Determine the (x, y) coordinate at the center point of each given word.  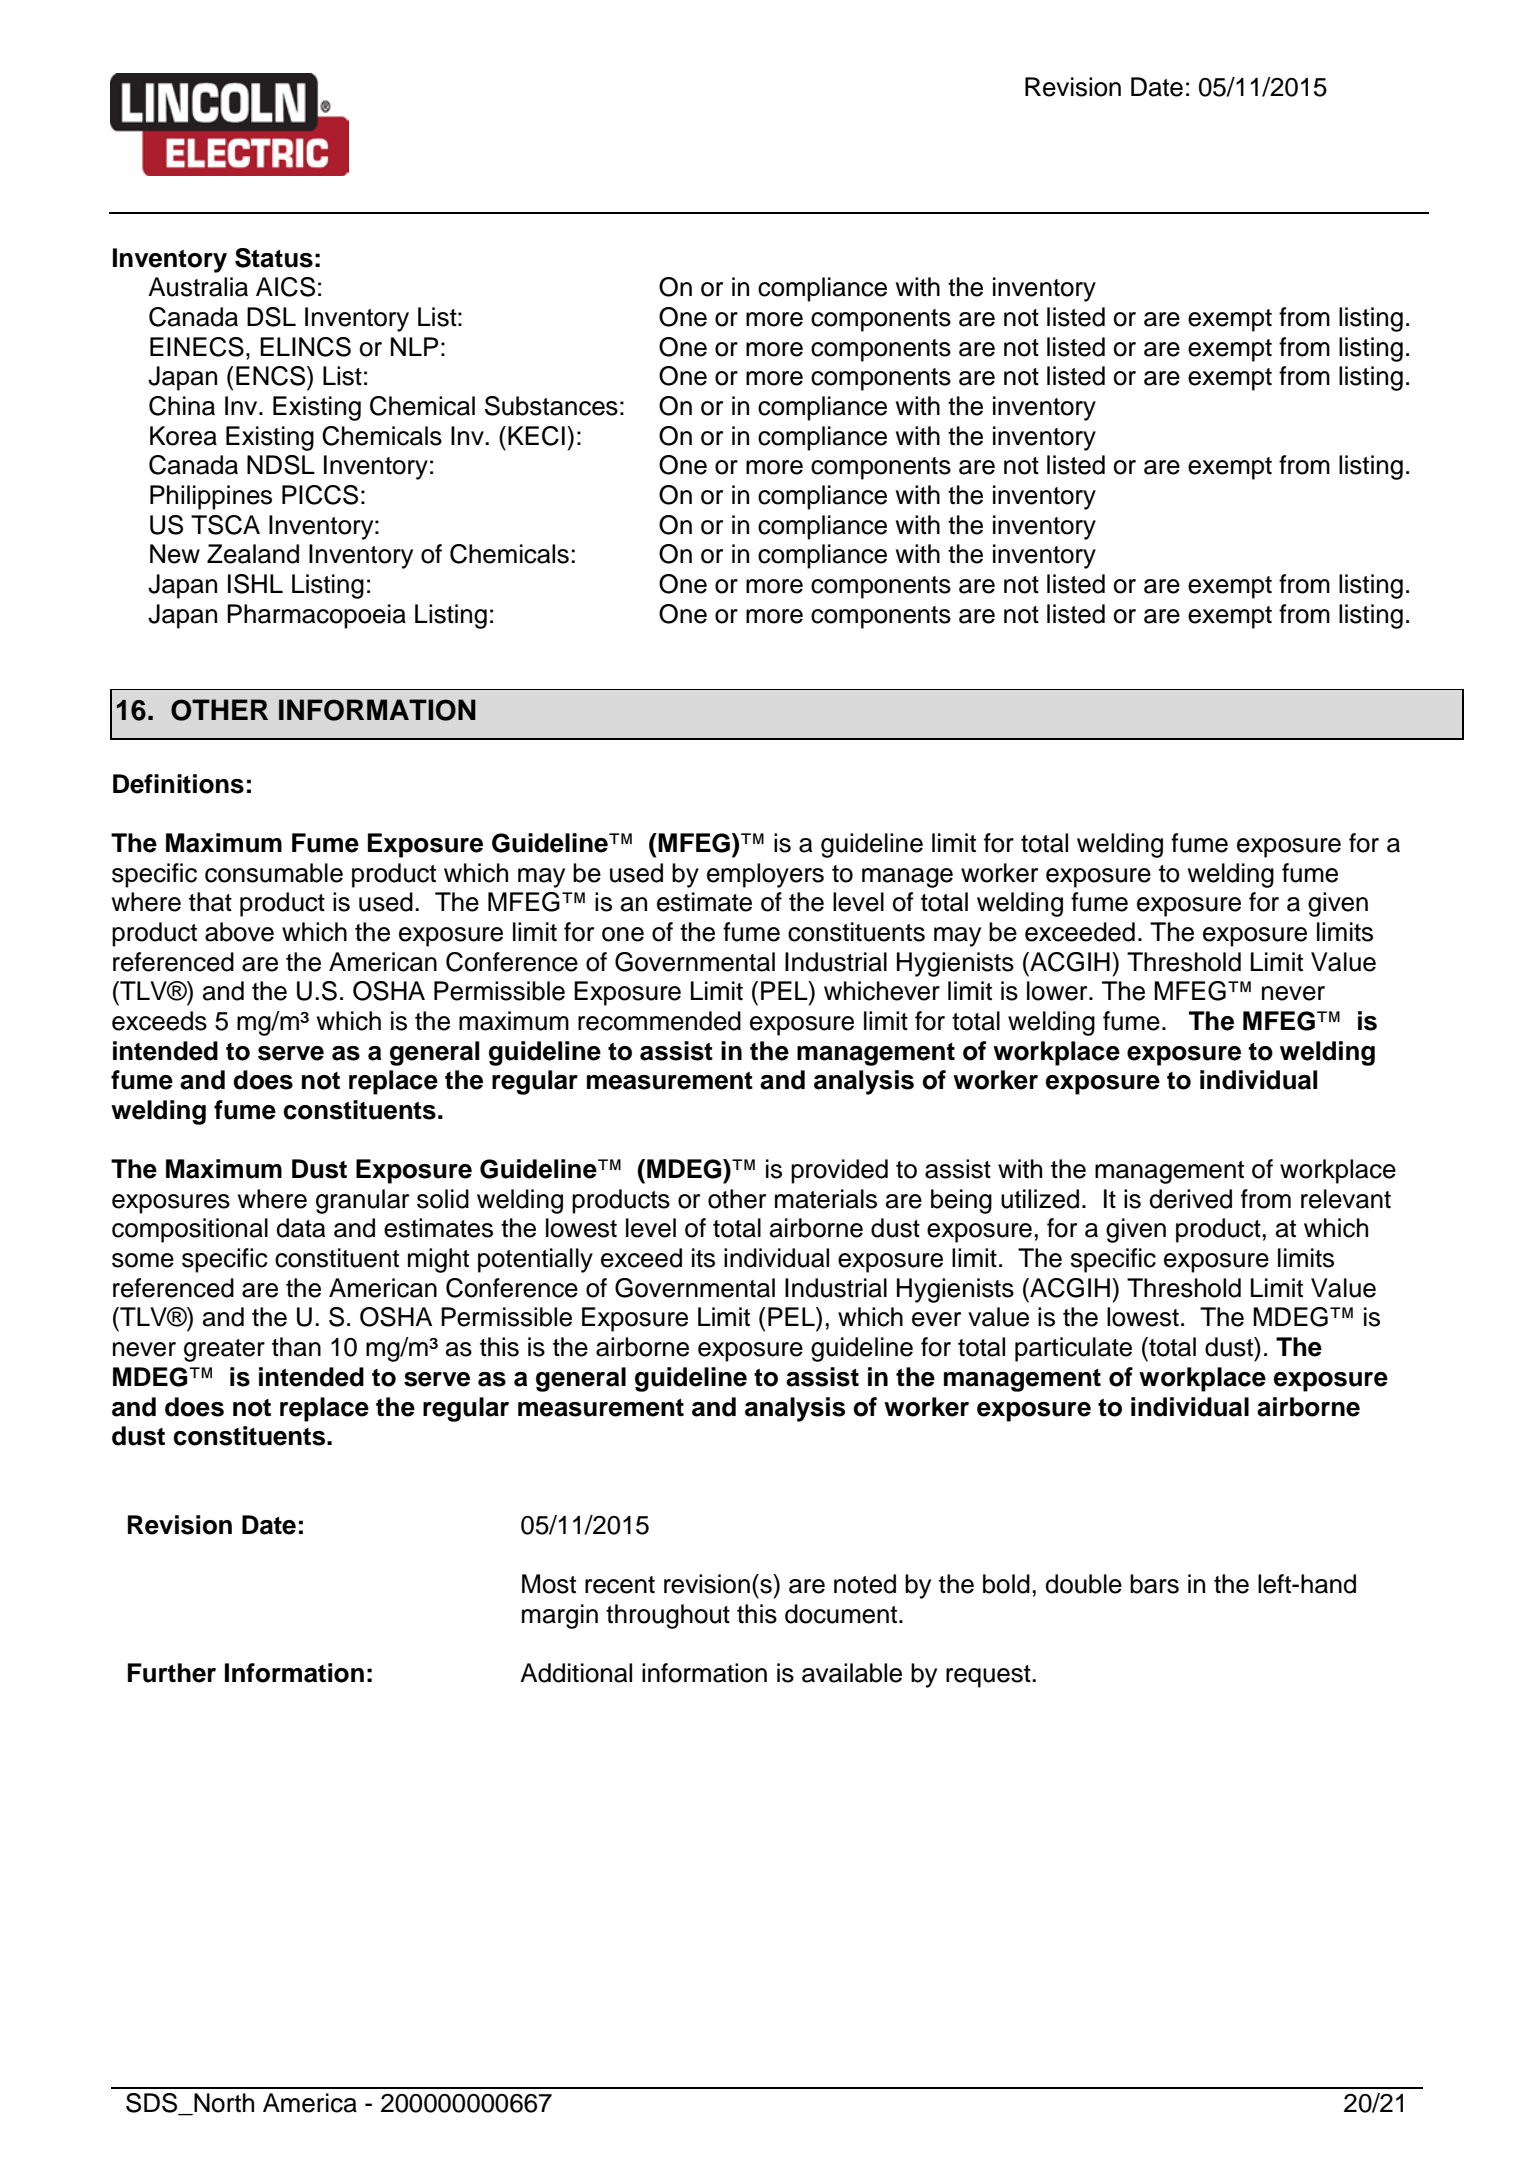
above (239, 932)
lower (1058, 991)
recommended (659, 1021)
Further (172, 1673)
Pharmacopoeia (316, 616)
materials (826, 1199)
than (296, 1347)
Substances (551, 406)
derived (1190, 1199)
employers (765, 875)
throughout (668, 1616)
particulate (1073, 1349)
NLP (414, 346)
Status (274, 258)
